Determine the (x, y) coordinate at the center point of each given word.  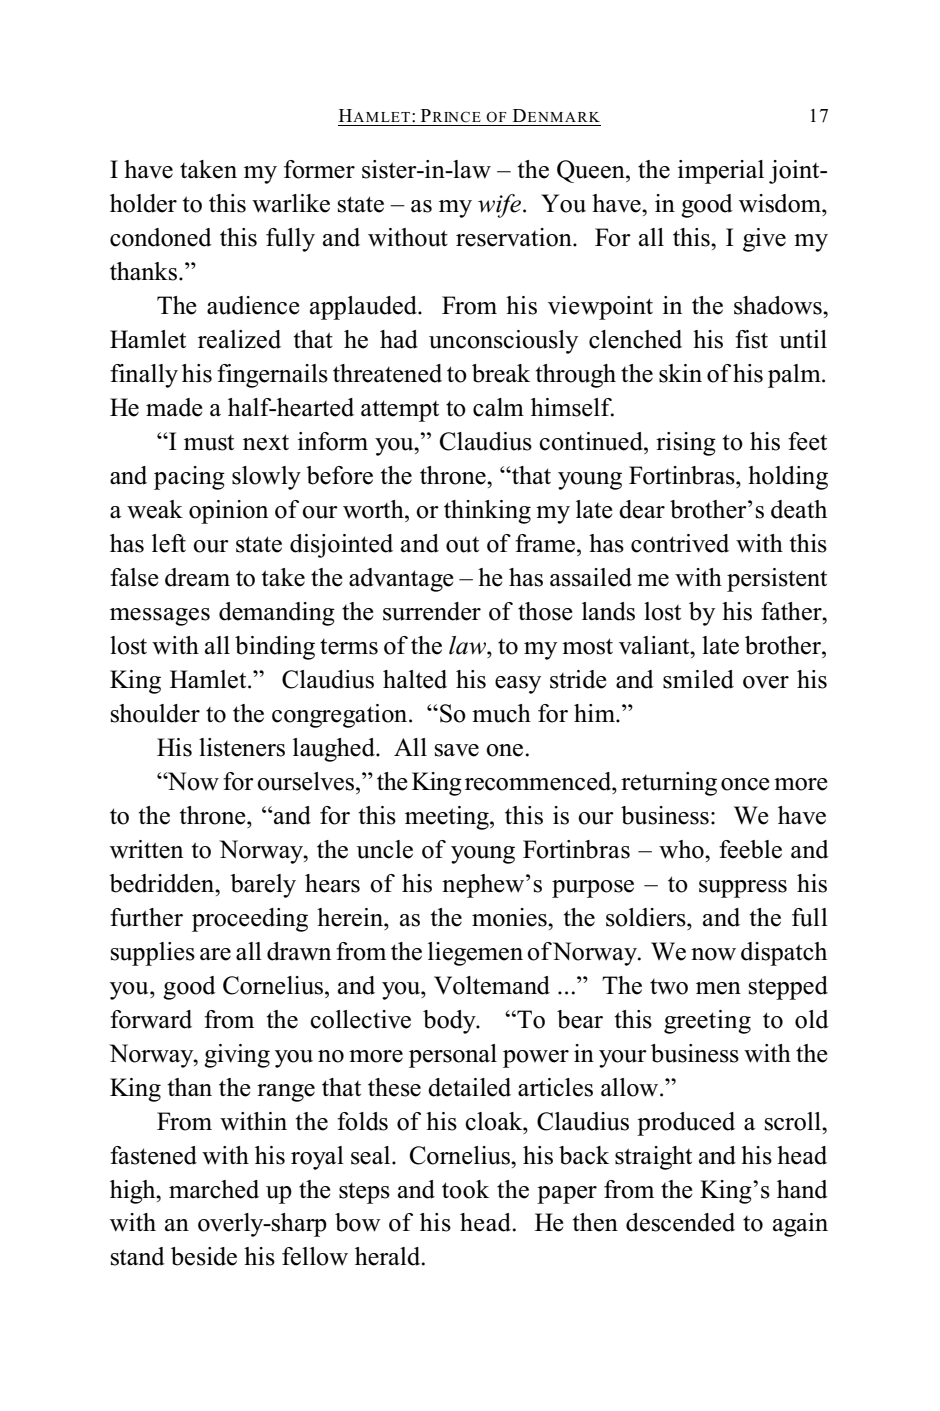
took (465, 1189)
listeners (242, 747)
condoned (161, 237)
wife (501, 206)
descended (680, 1222)
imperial (721, 172)
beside (204, 1256)
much (501, 713)
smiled (698, 679)
